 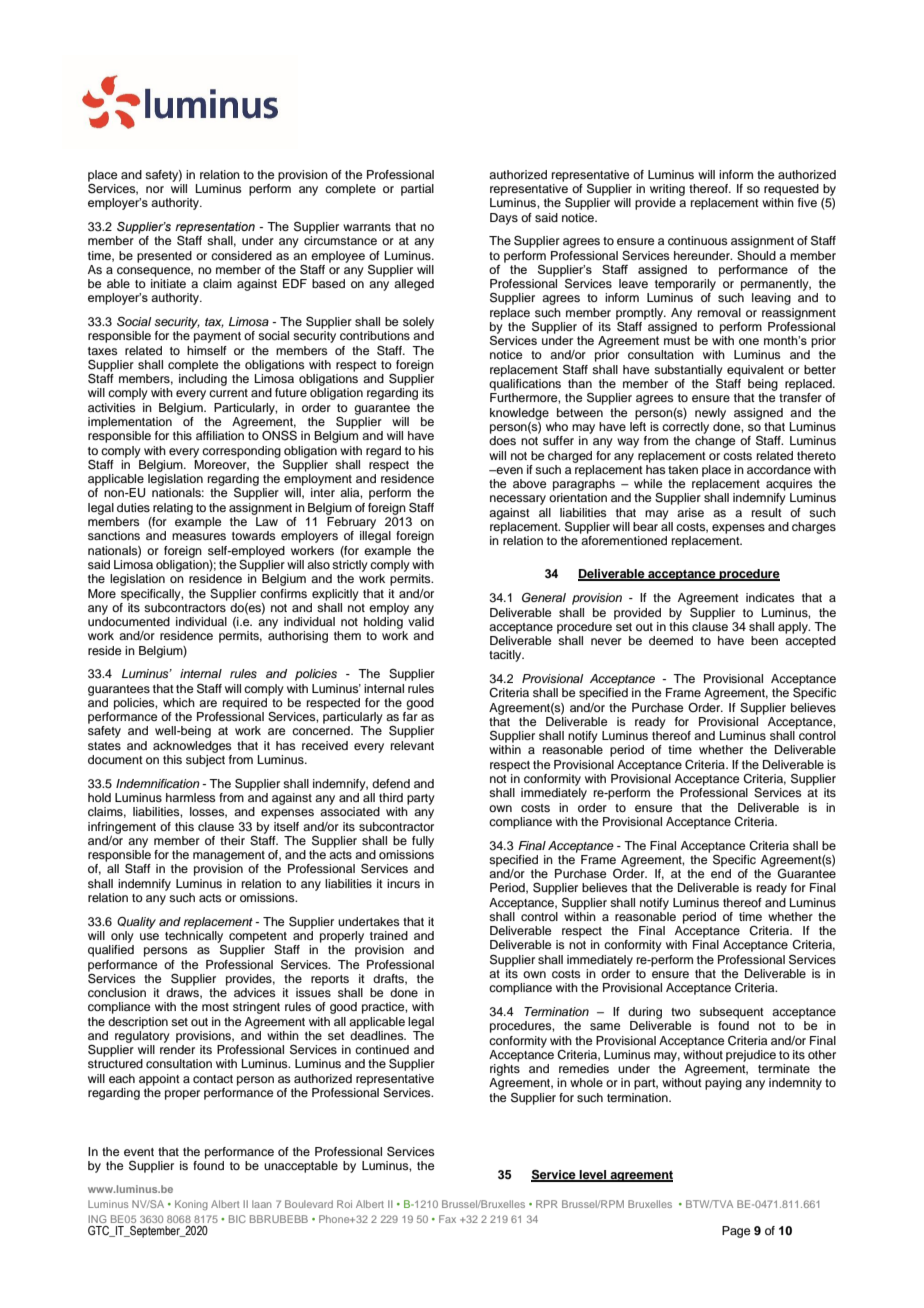 I want to click on result, so click(x=767, y=512).
